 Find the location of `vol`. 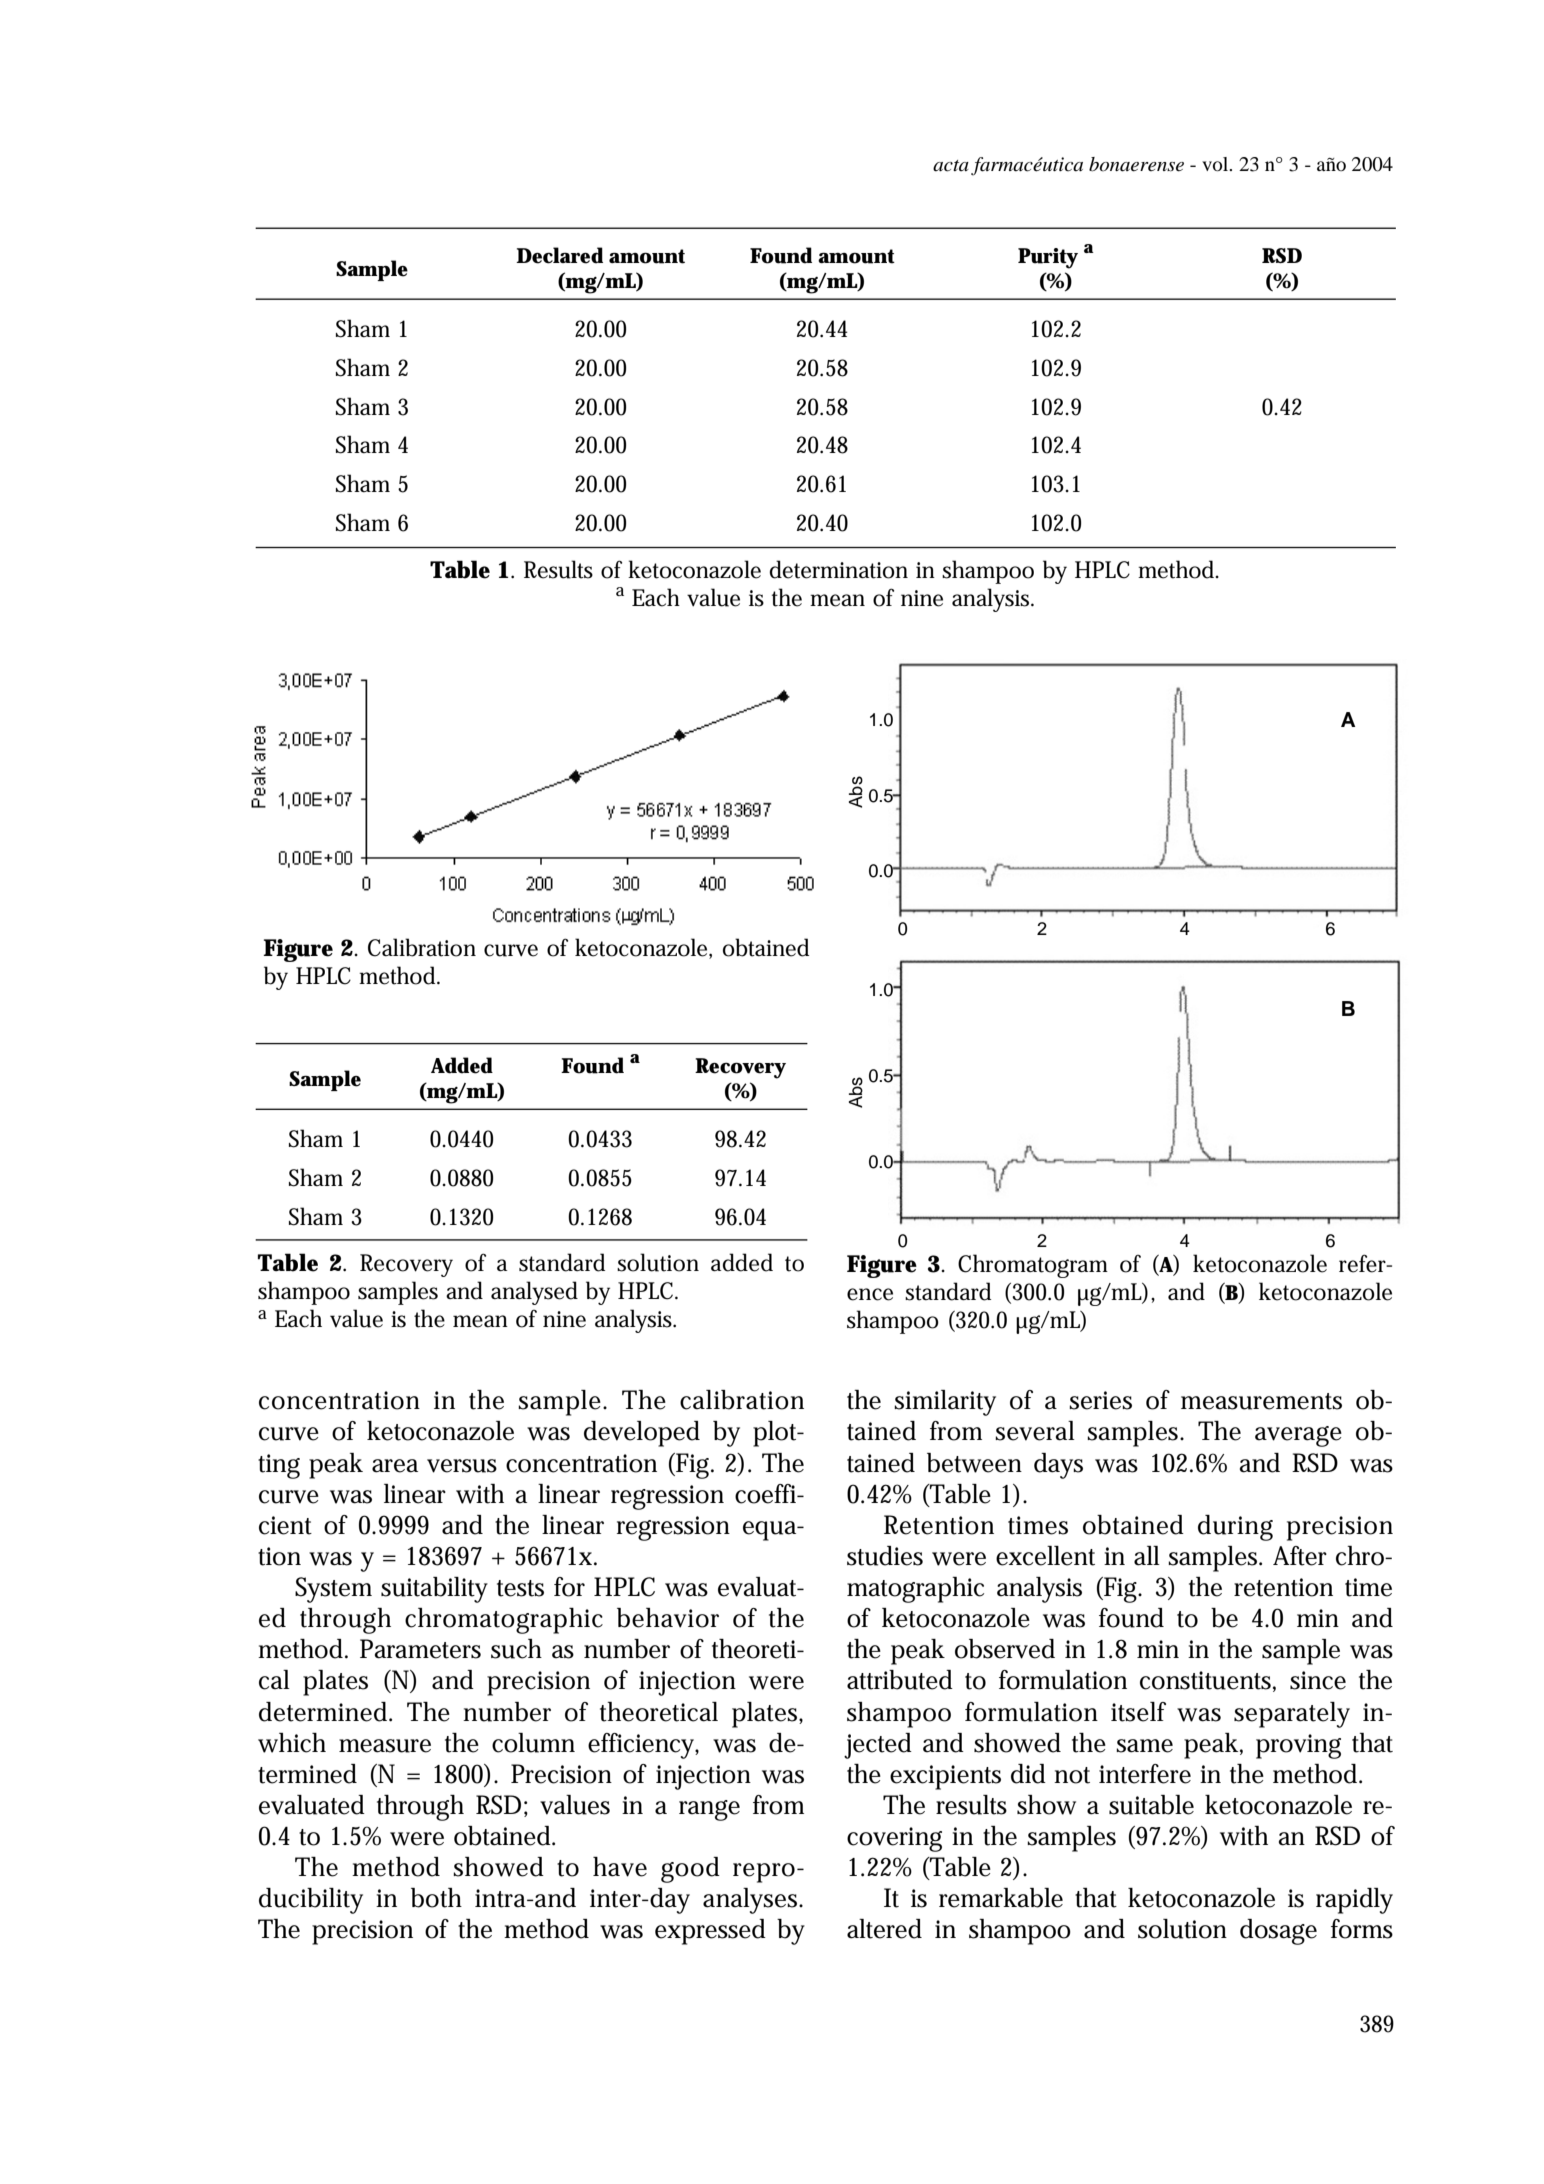

vol is located at coordinates (1216, 164).
